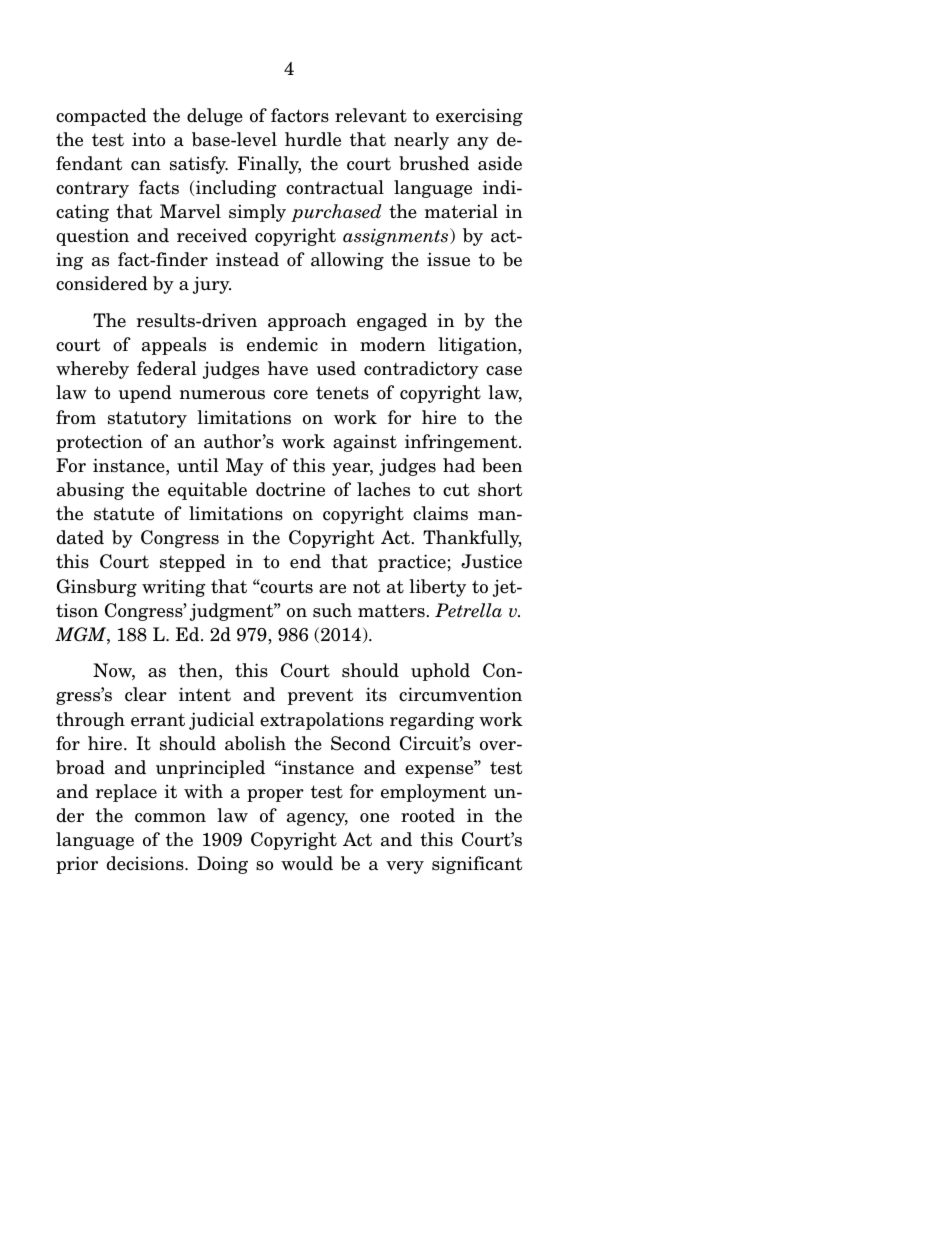 The image size is (952, 1233). What do you see at coordinates (148, 139) in the image?
I see `into` at bounding box center [148, 139].
